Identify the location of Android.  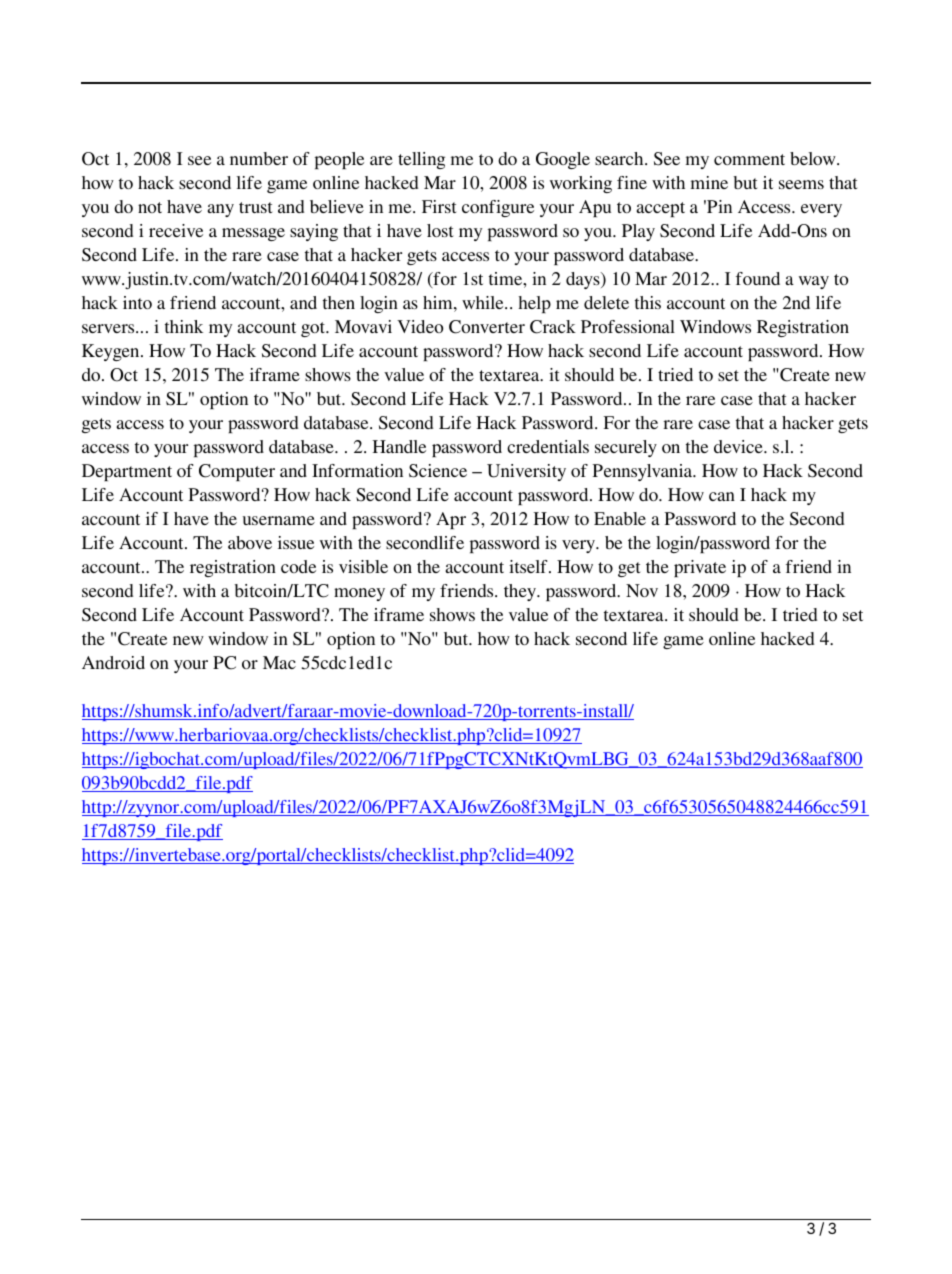
(113, 662).
